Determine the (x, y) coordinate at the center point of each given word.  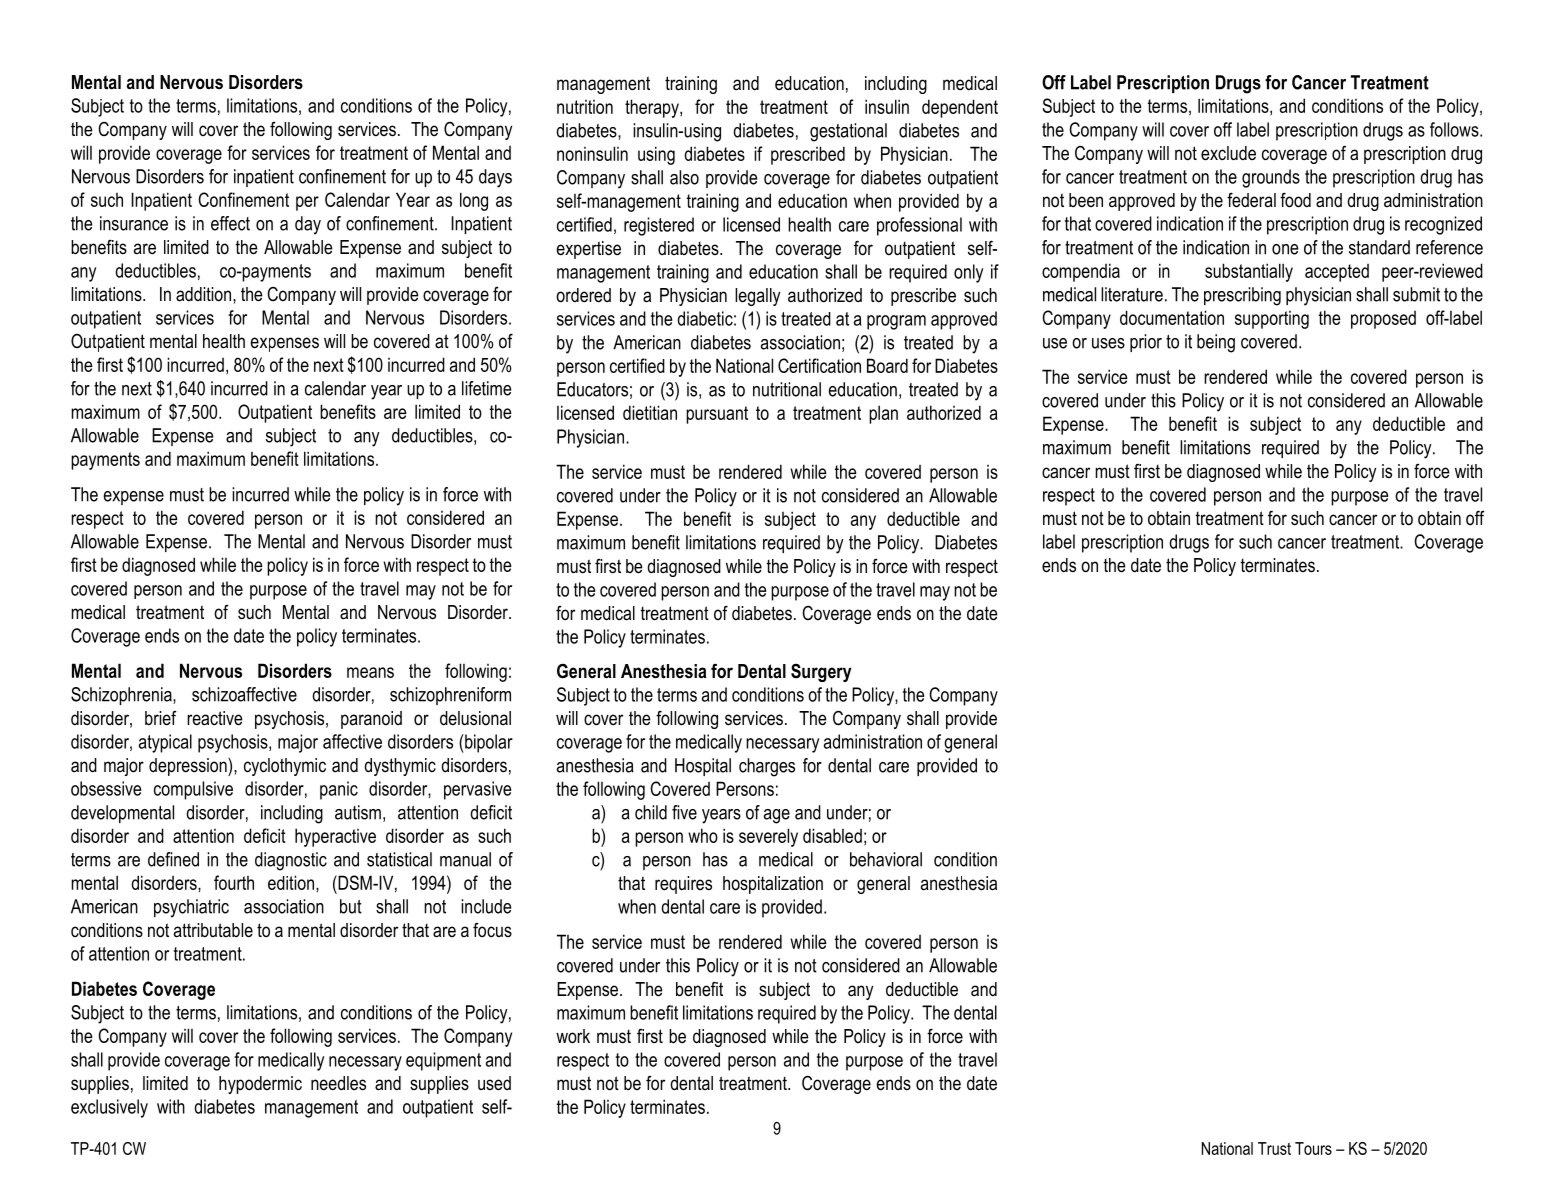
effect (230, 223)
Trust (1274, 1148)
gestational (848, 132)
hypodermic (260, 1085)
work (573, 1036)
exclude (1228, 153)
